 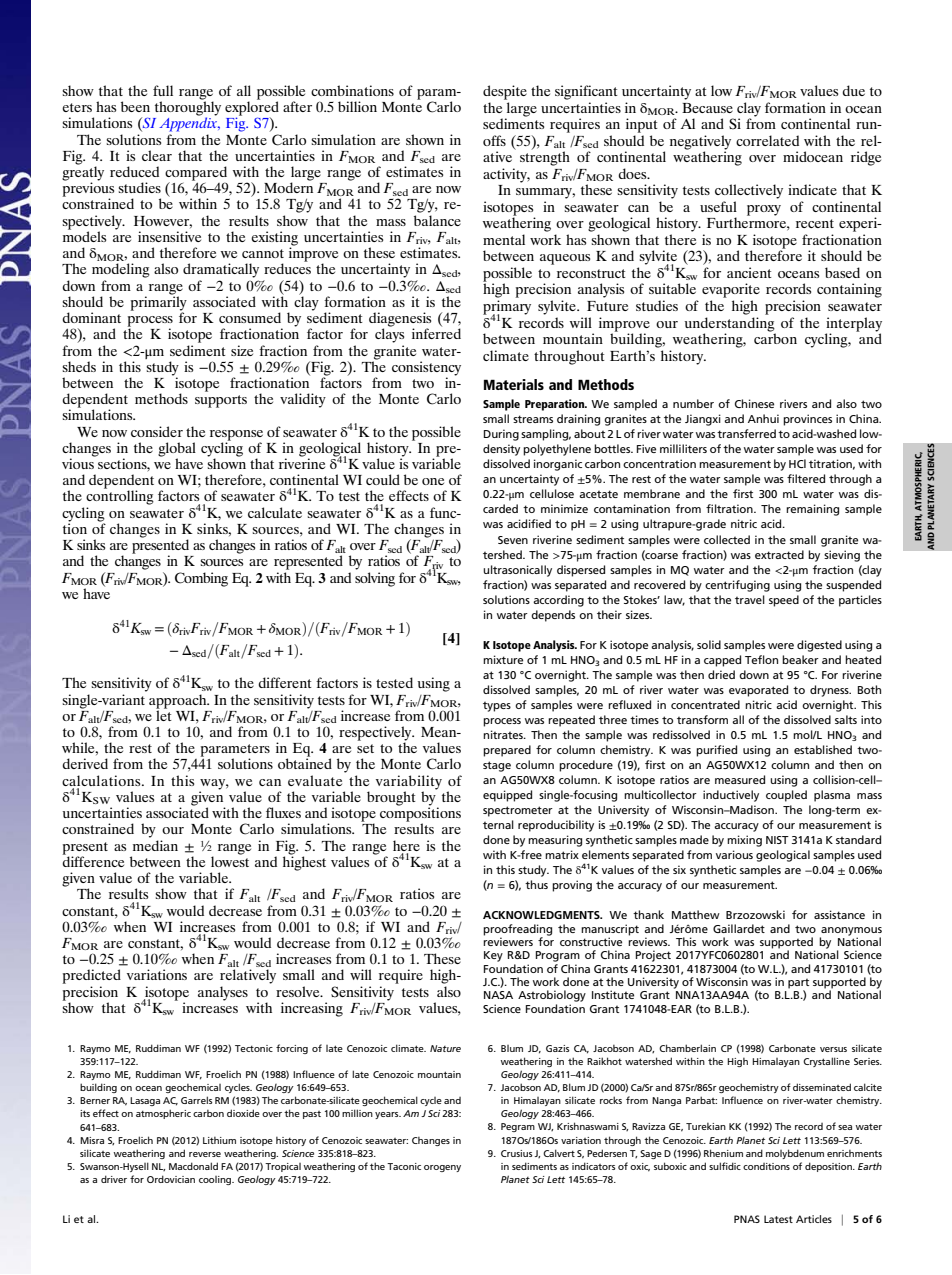 I want to click on thoroughly, so click(x=188, y=108).
